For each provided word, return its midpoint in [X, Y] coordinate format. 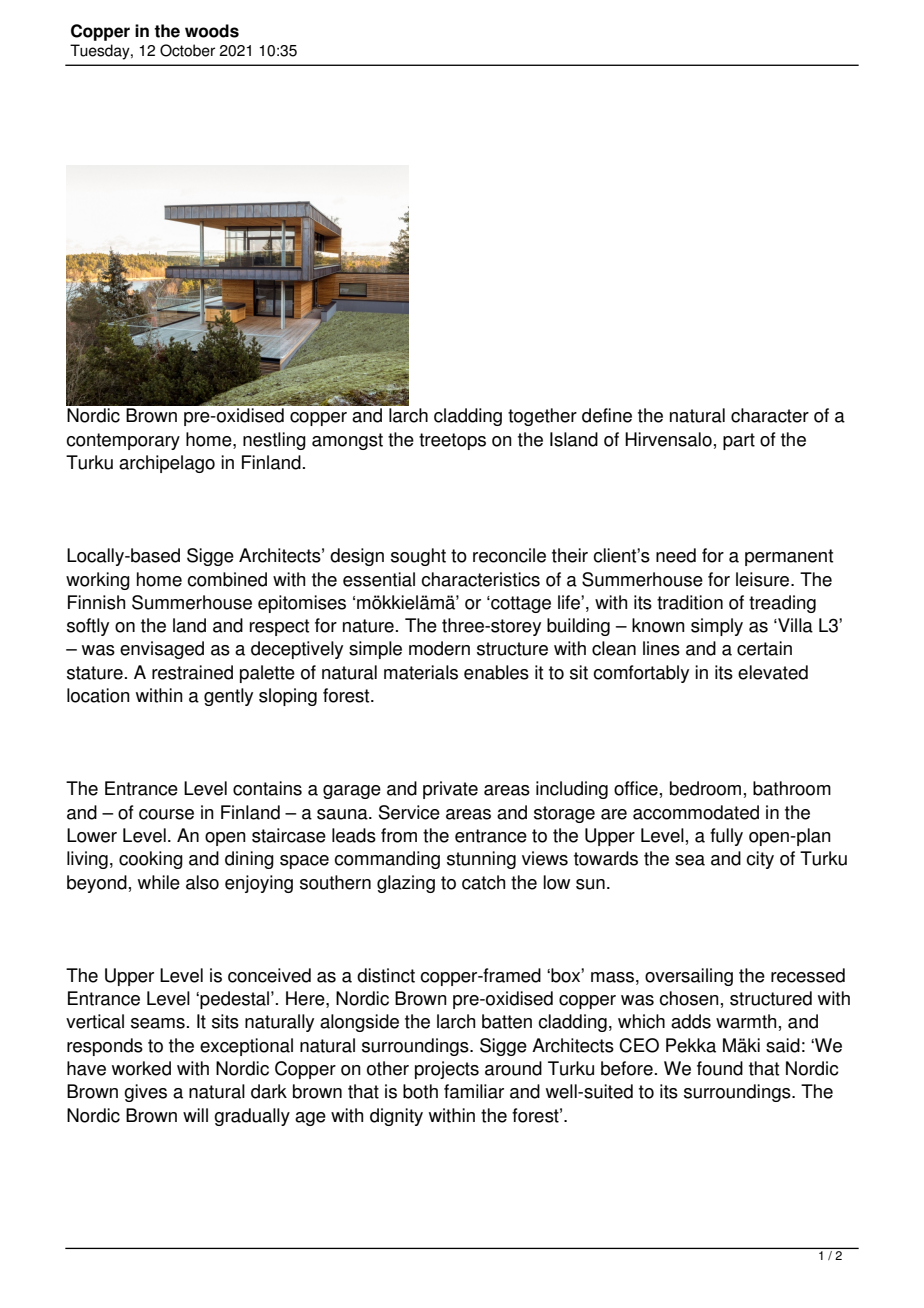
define [607, 415]
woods [212, 31]
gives [145, 1093]
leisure [764, 579]
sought [418, 557]
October [187, 50]
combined [227, 579]
